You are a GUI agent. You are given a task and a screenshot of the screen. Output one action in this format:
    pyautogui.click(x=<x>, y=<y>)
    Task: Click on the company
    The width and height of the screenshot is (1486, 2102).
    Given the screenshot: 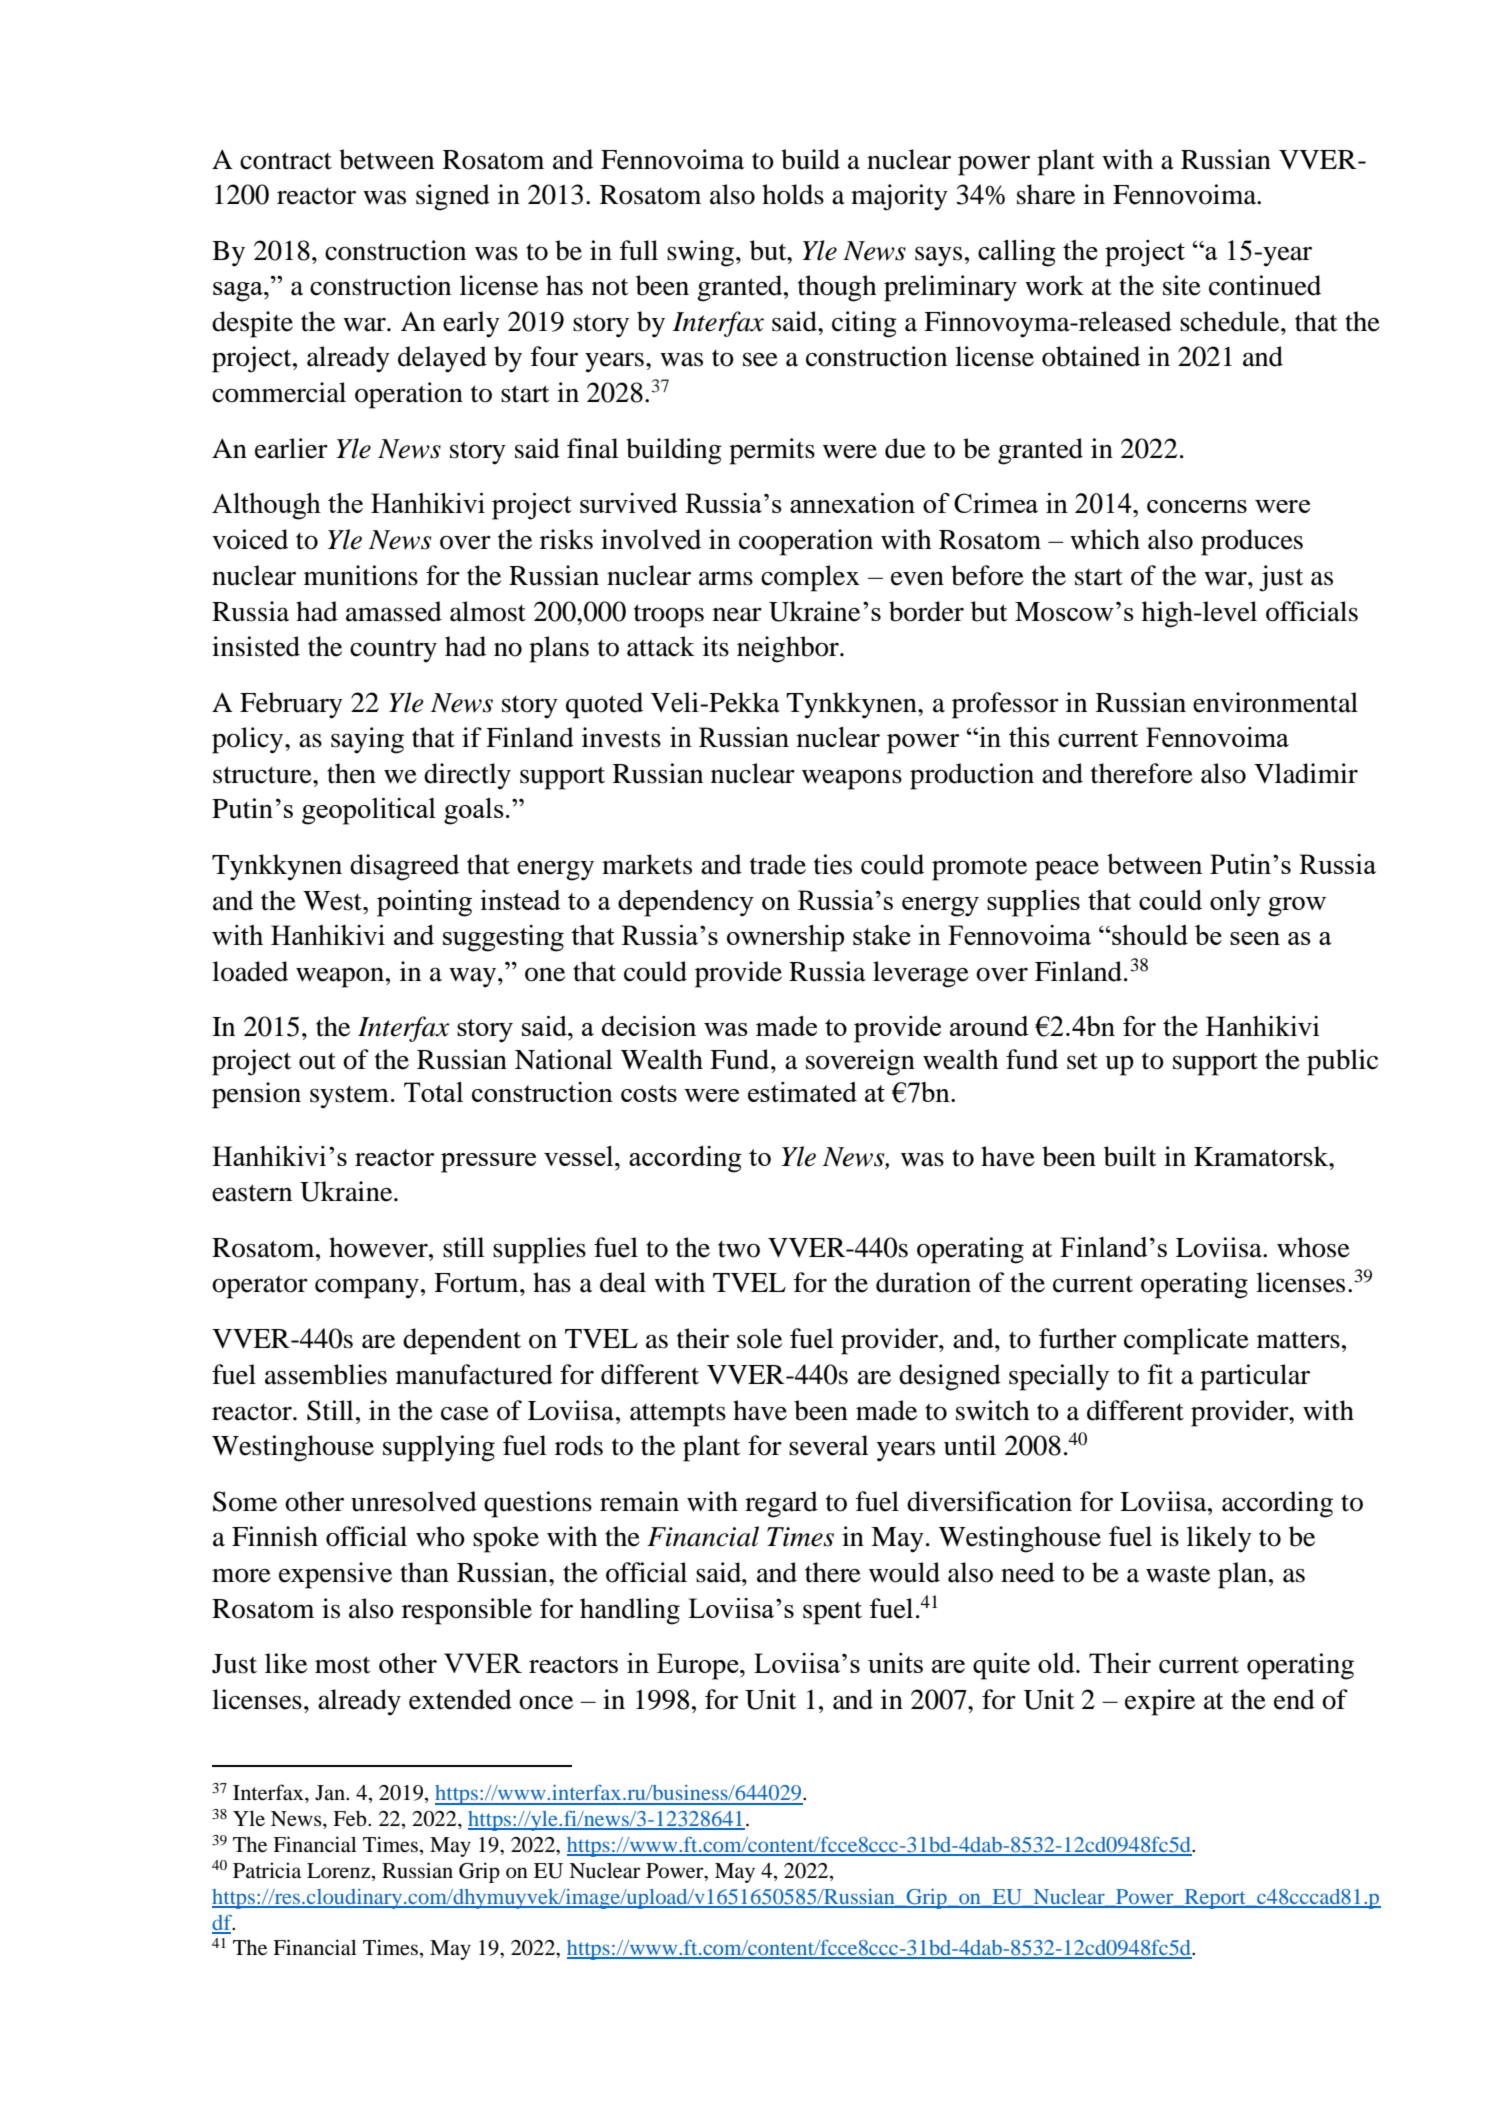 What is the action you would take?
    pyautogui.click(x=367, y=1288)
